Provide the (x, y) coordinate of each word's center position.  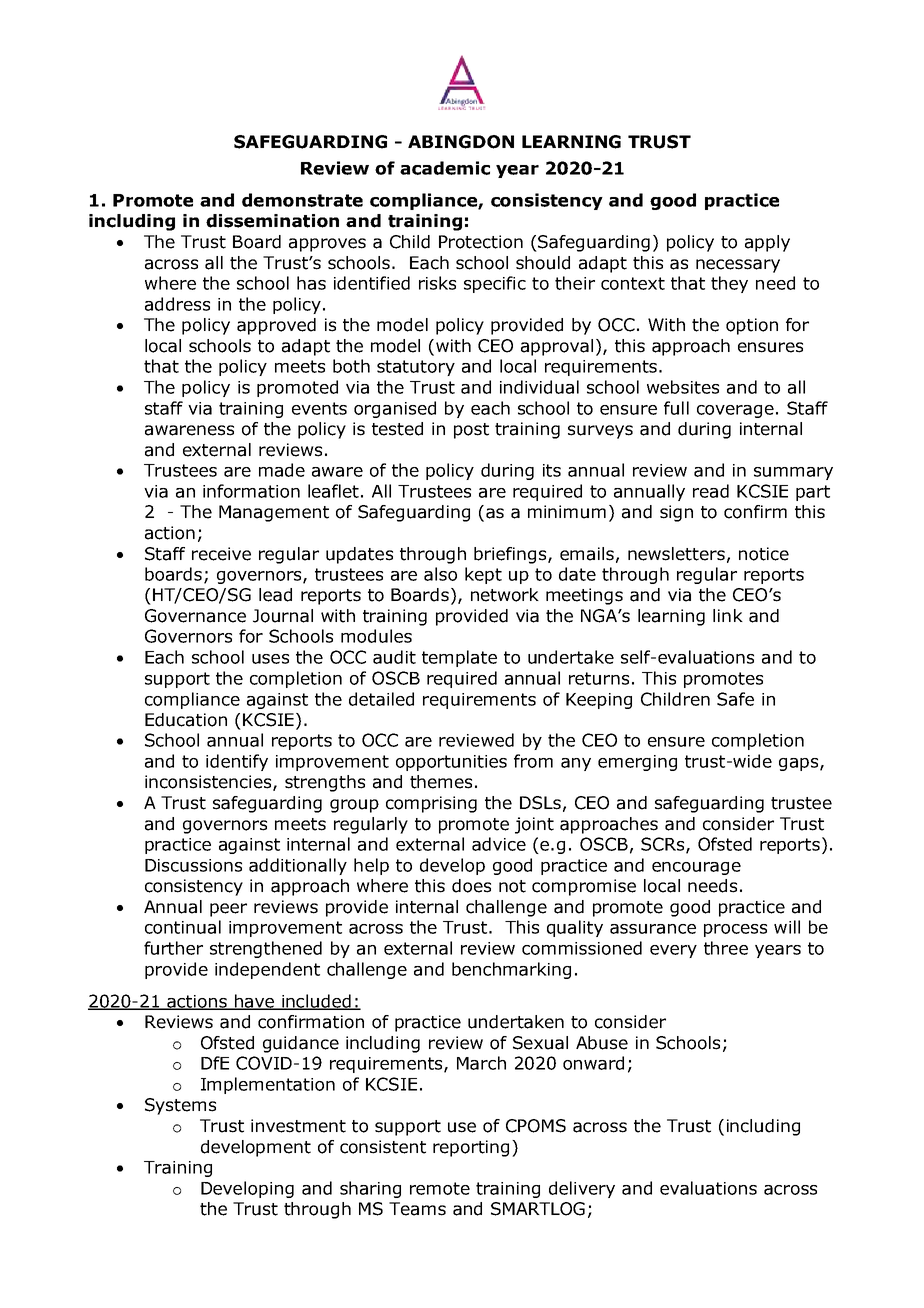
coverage (735, 411)
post (471, 431)
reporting (471, 1148)
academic (445, 168)
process (735, 930)
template (459, 658)
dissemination (272, 221)
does (471, 886)
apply (767, 243)
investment (298, 1126)
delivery (582, 1189)
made (282, 470)
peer (228, 910)
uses (270, 659)
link (728, 615)
